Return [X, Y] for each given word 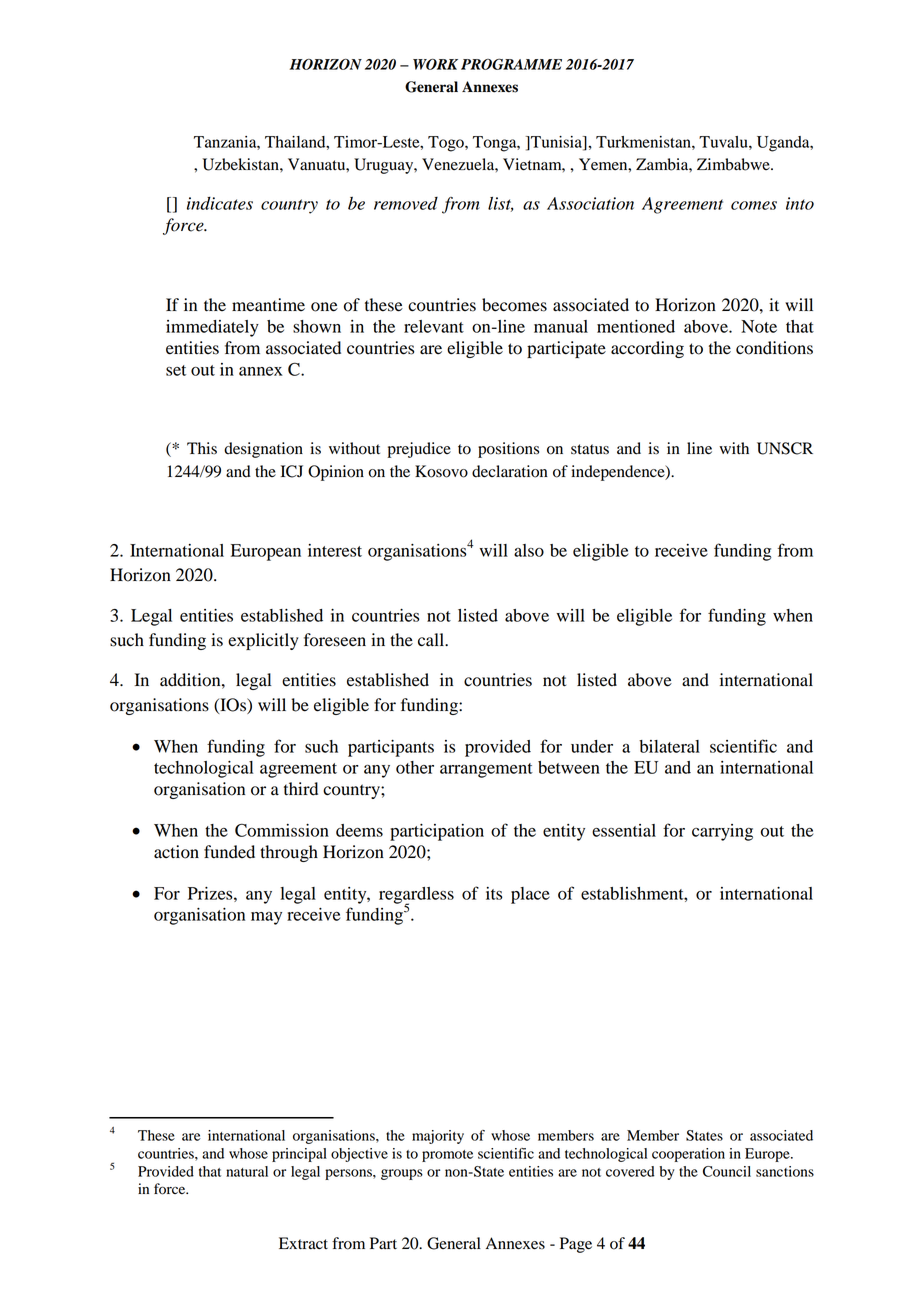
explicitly [263, 641]
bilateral [669, 746]
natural [247, 1171]
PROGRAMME [511, 64]
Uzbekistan [241, 164]
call [432, 640]
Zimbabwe [734, 164]
